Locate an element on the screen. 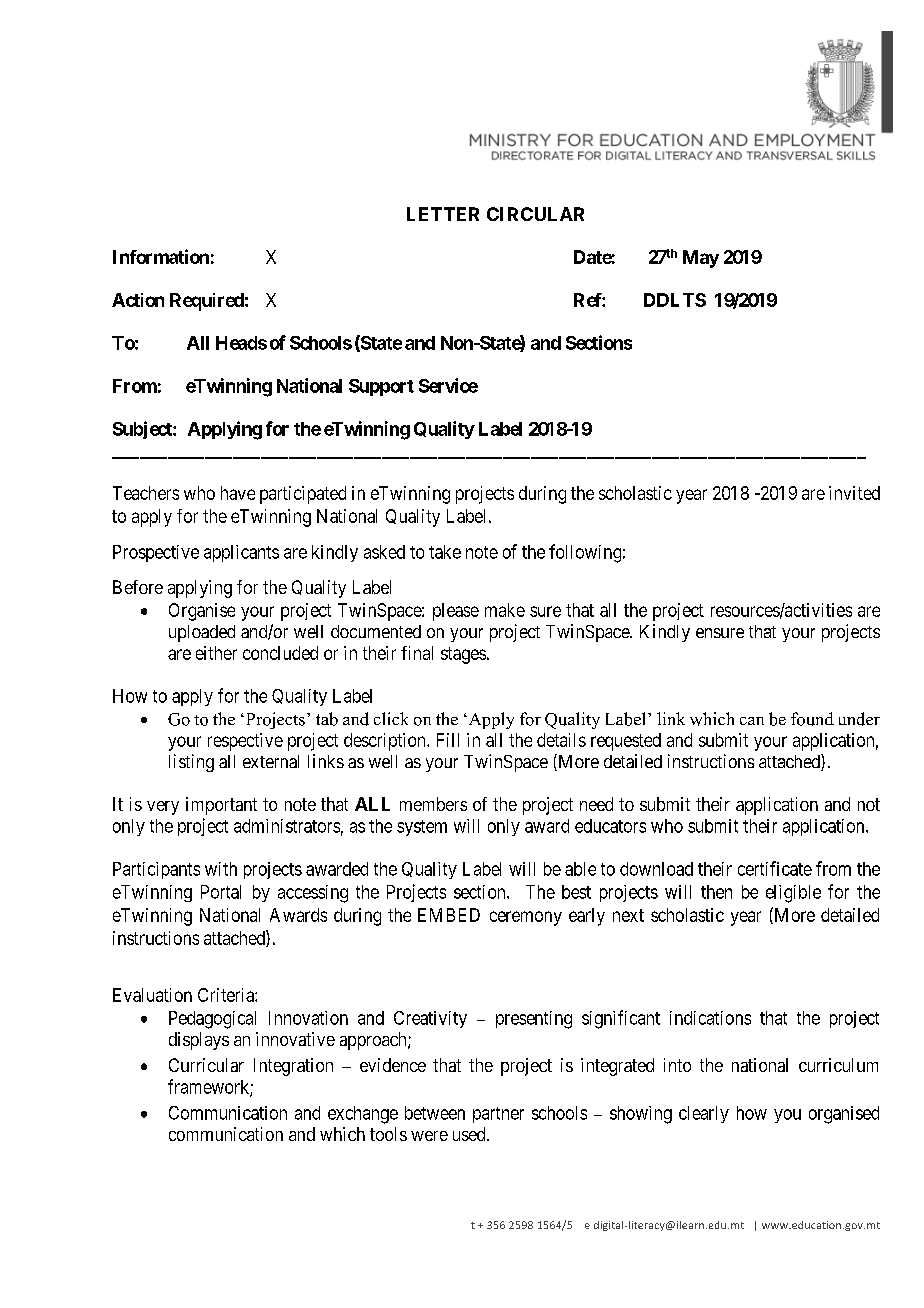  ceremony is located at coordinates (526, 918).
